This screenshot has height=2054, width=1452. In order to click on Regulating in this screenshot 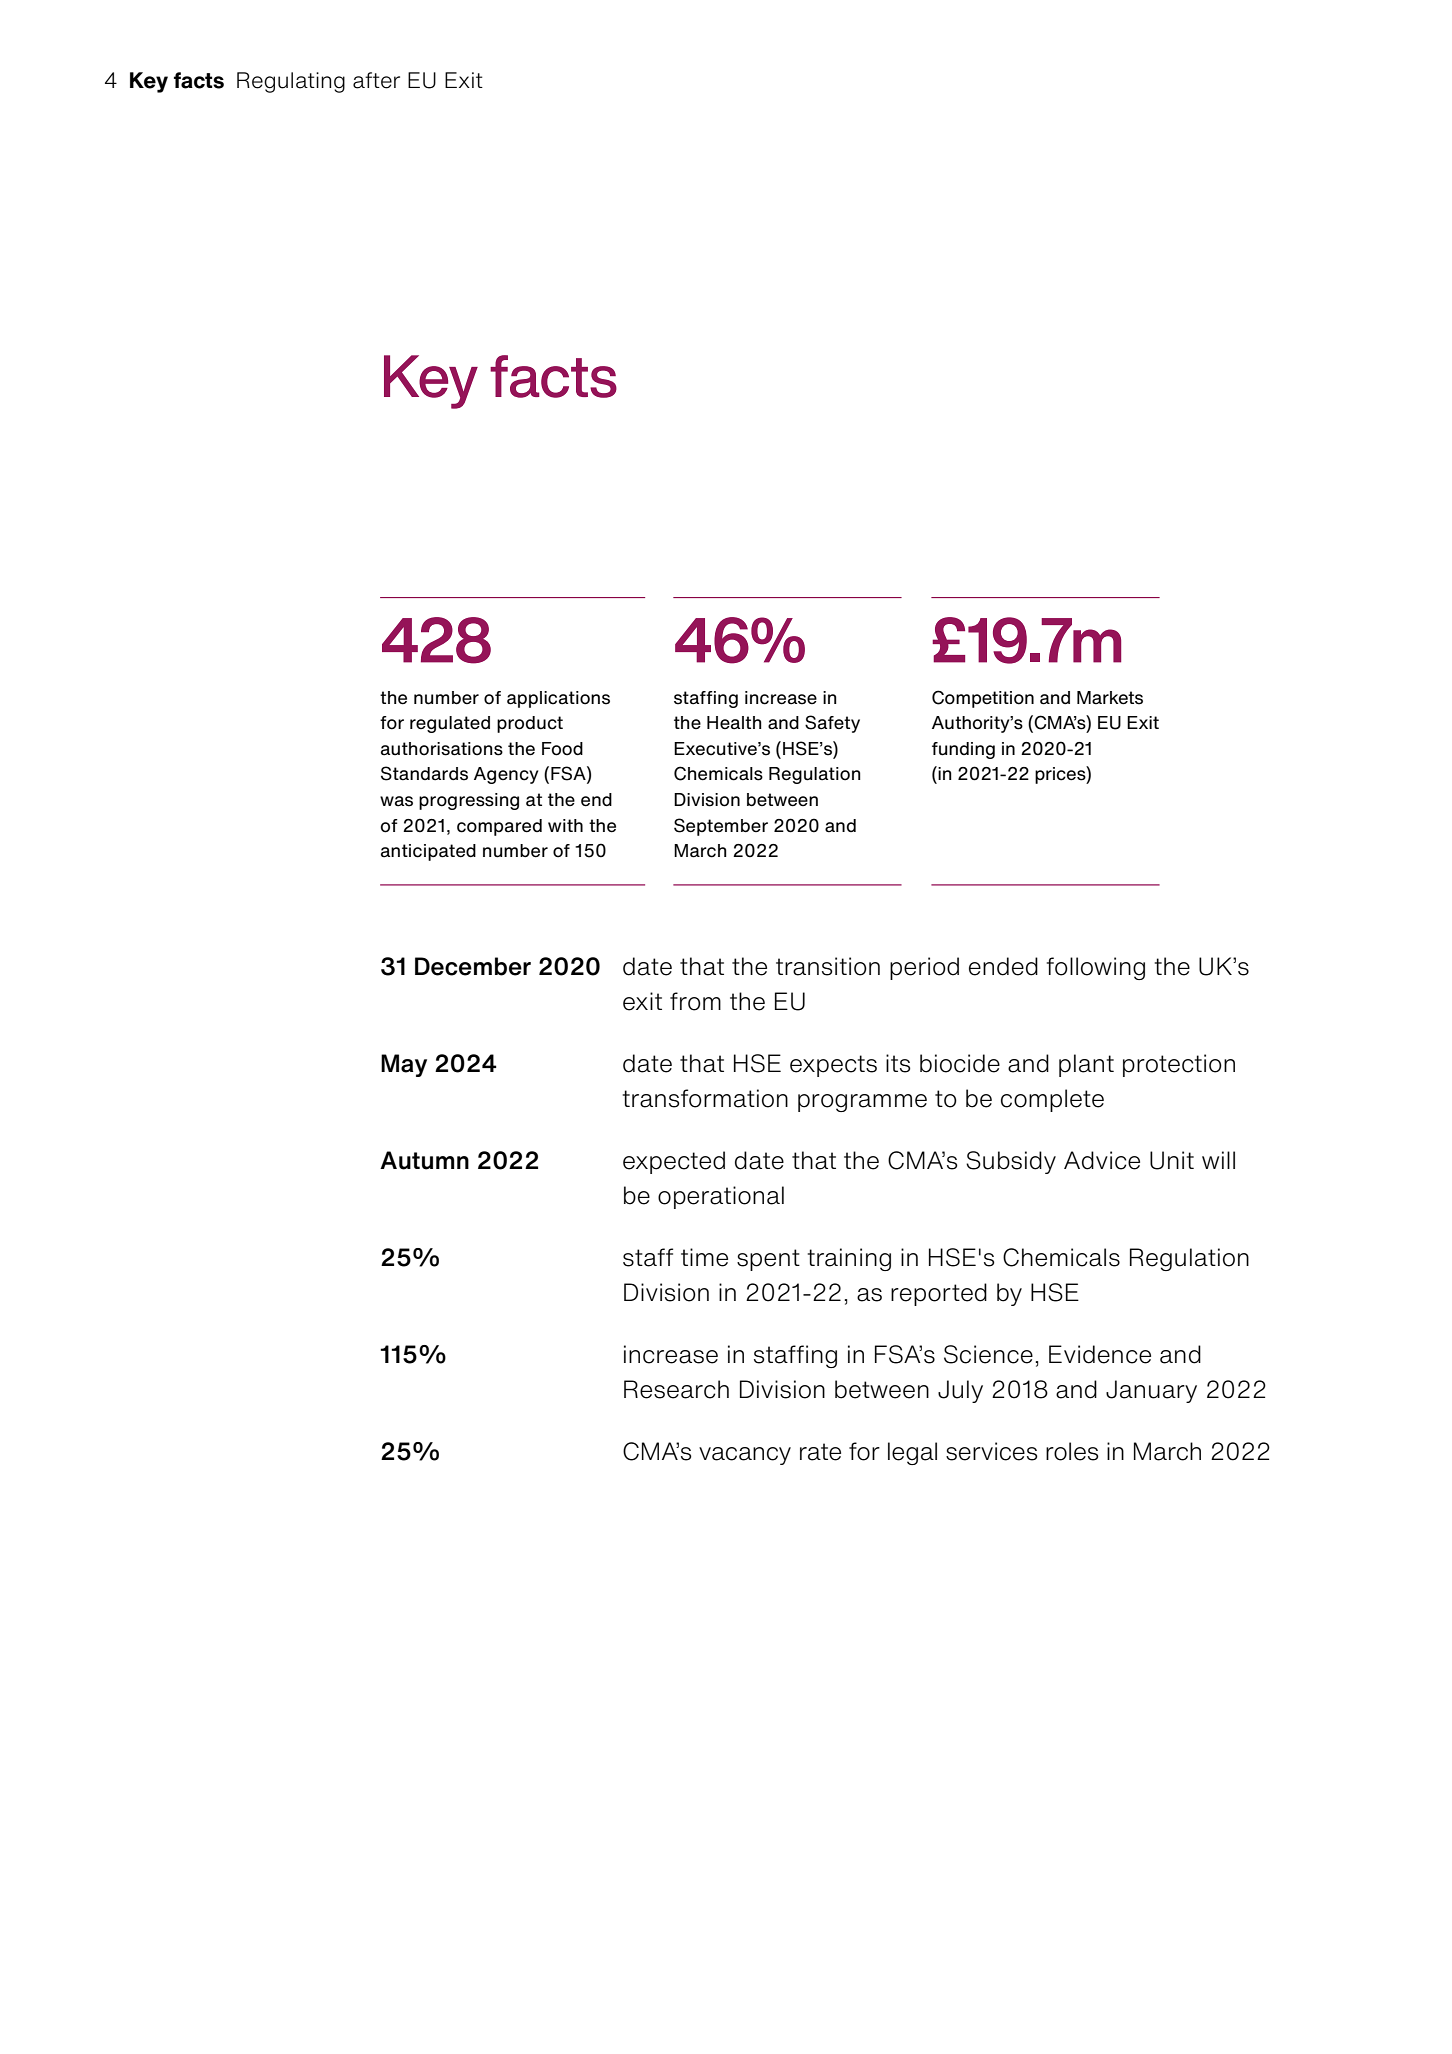, I will do `click(291, 82)`.
